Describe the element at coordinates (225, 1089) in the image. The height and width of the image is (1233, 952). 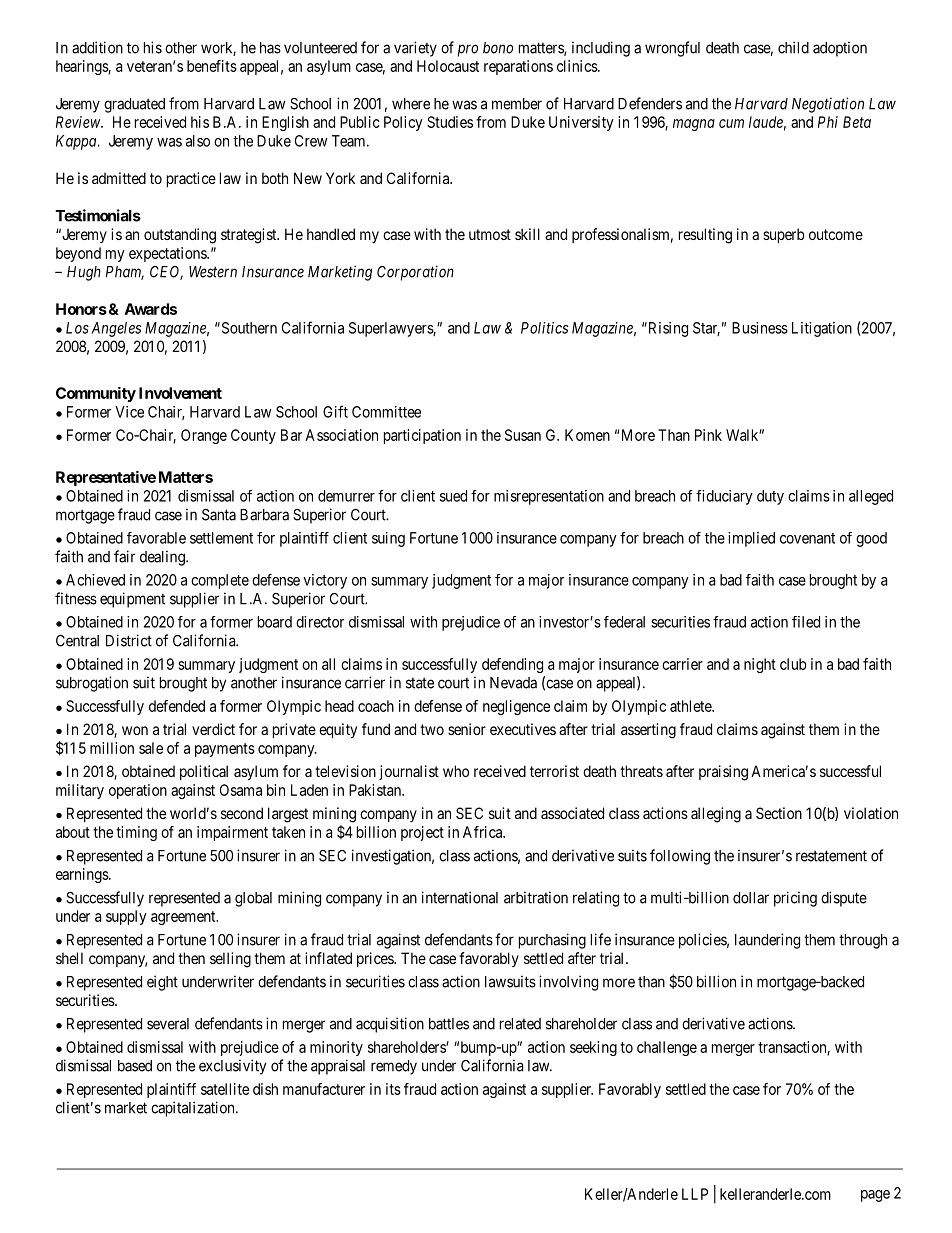
I see `satellite` at that location.
